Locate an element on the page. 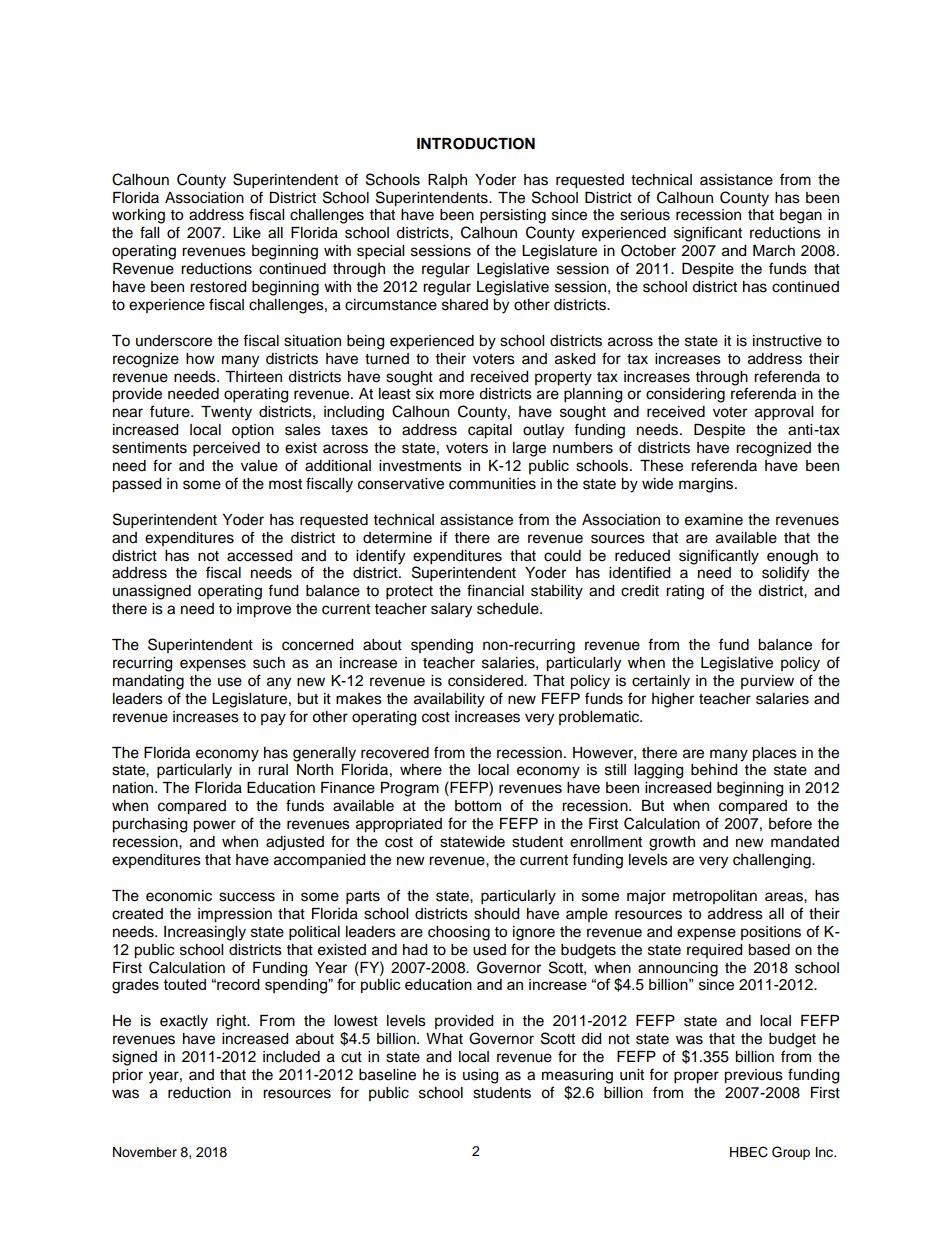 The height and width of the page is (1233, 952). Like is located at coordinates (247, 233).
